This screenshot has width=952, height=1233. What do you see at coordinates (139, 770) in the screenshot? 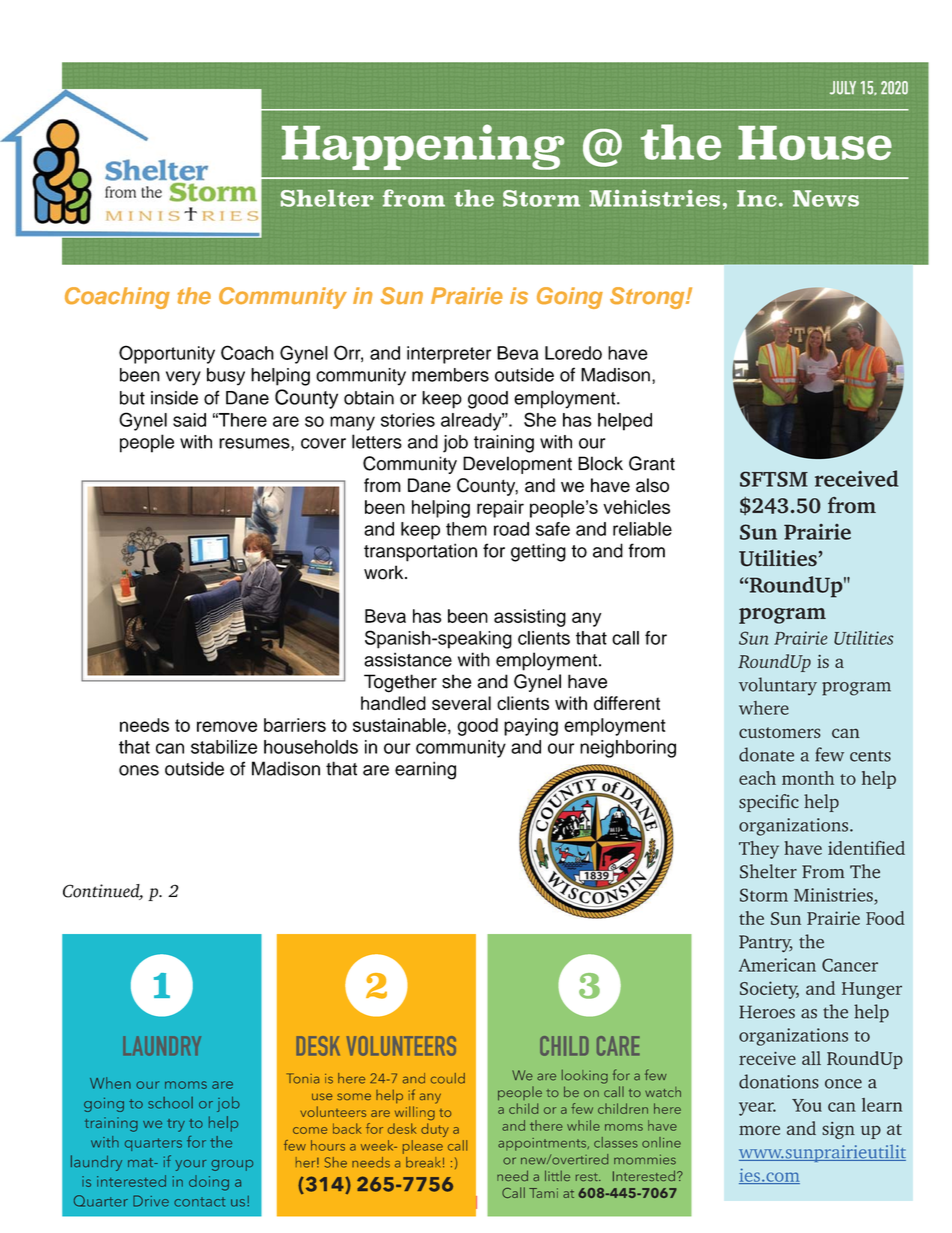
I see `ones` at bounding box center [139, 770].
